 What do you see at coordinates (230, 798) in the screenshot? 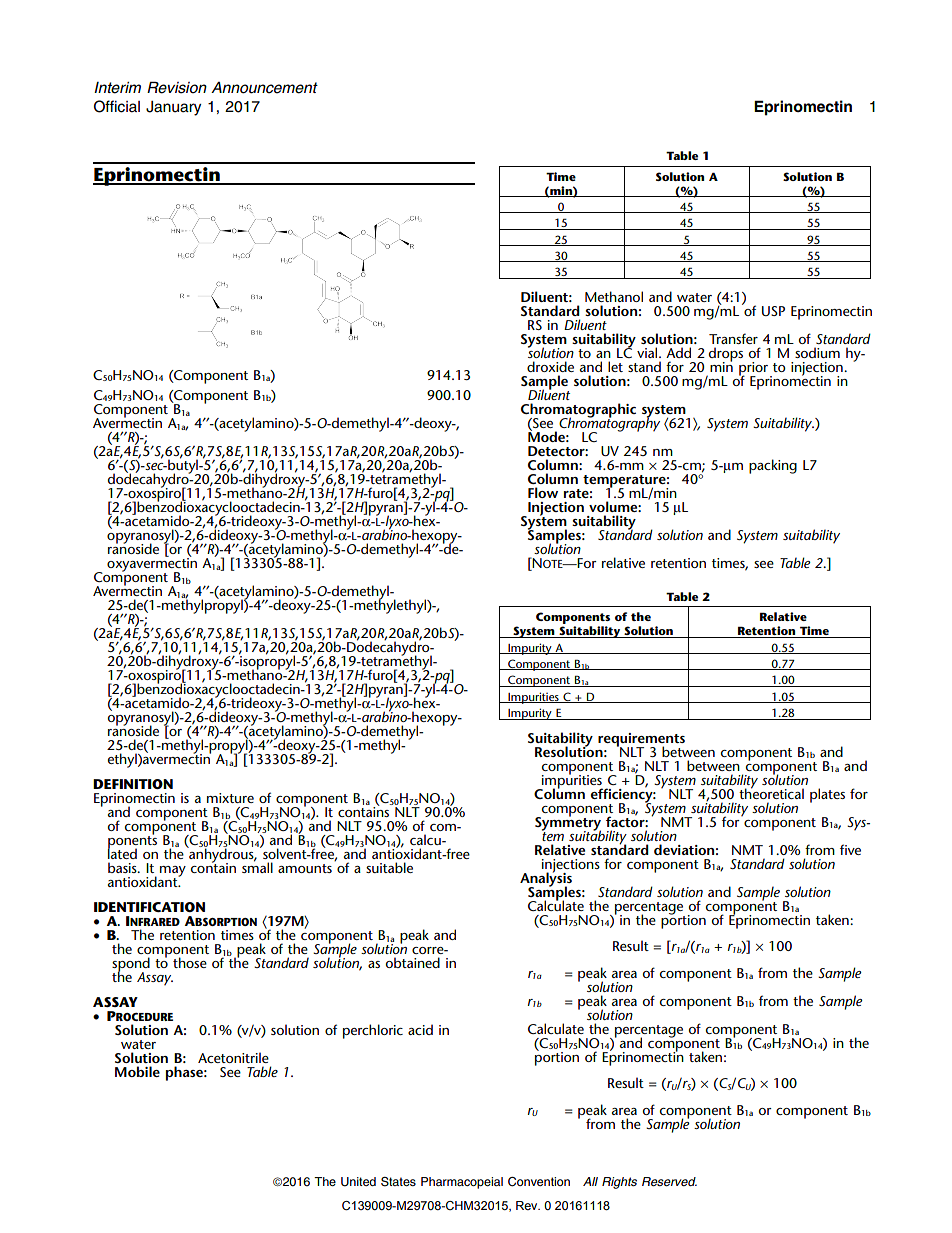
I see `mixture` at bounding box center [230, 798].
